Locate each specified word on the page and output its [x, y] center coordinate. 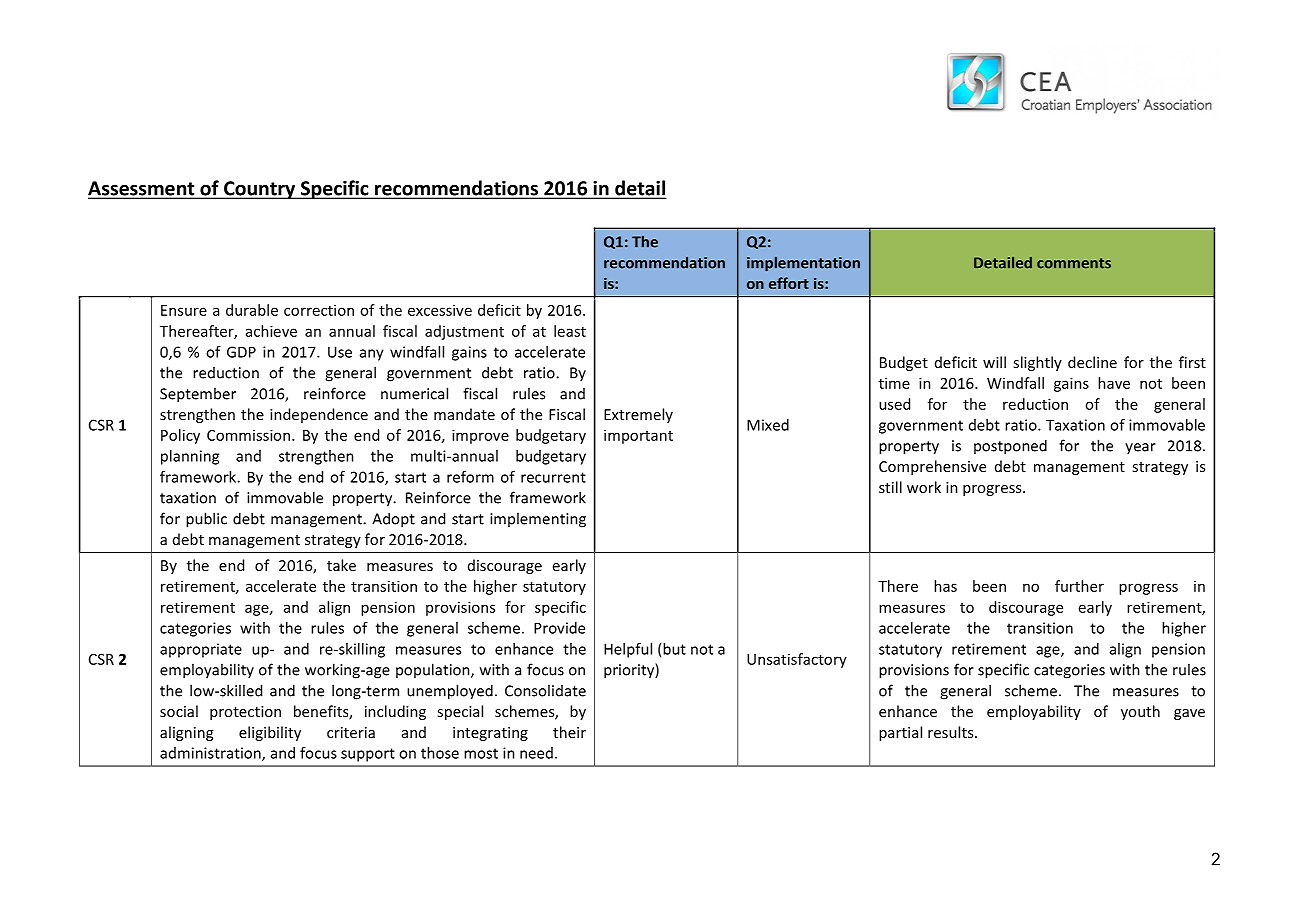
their [569, 732]
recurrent [553, 477]
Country [260, 190]
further [1079, 586]
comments [1074, 263]
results [952, 732]
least [570, 331]
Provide [559, 628]
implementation [803, 263]
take [341, 565]
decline [1092, 362]
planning [190, 457]
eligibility [270, 733]
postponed [1010, 447]
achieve [271, 331]
